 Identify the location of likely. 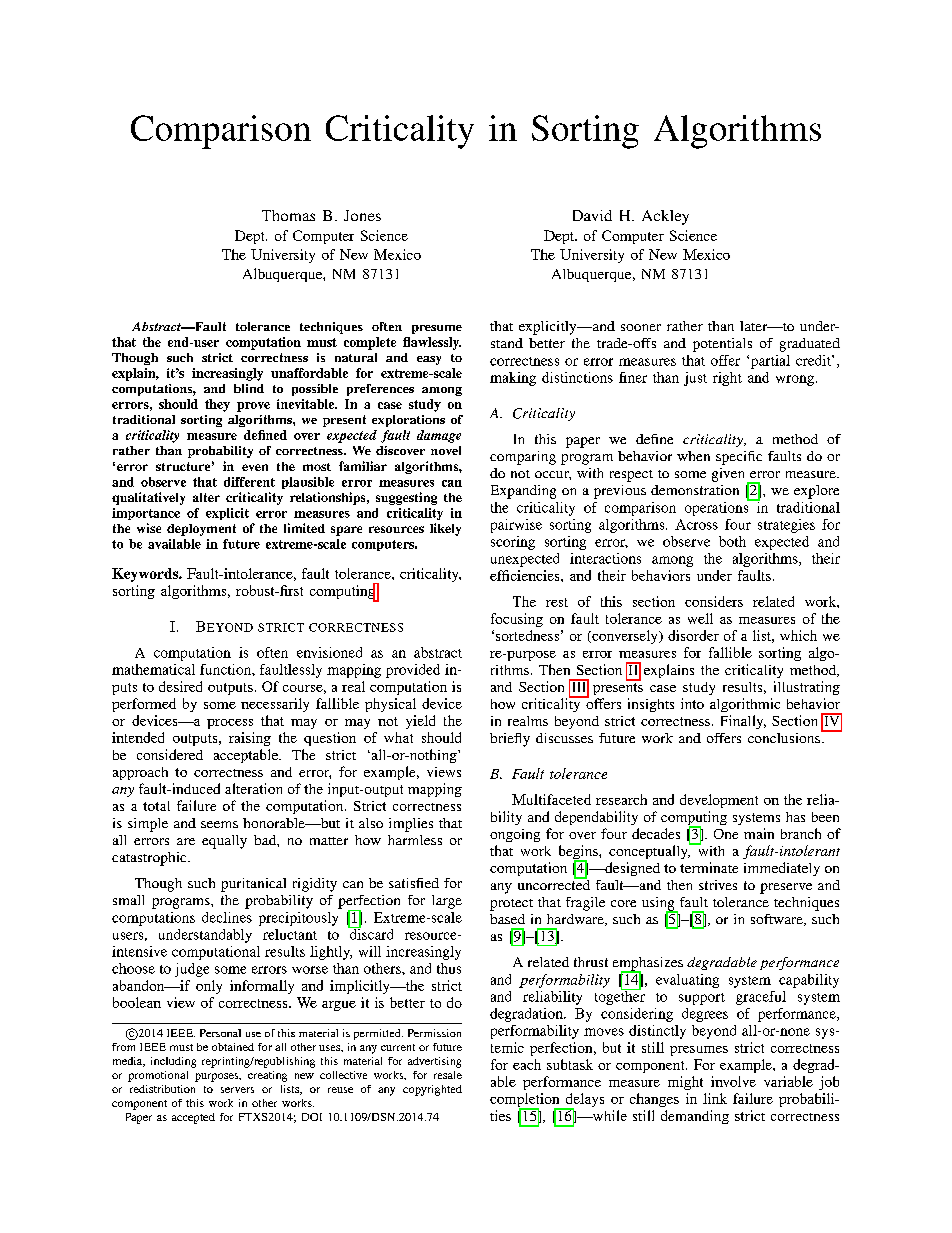
(445, 529).
